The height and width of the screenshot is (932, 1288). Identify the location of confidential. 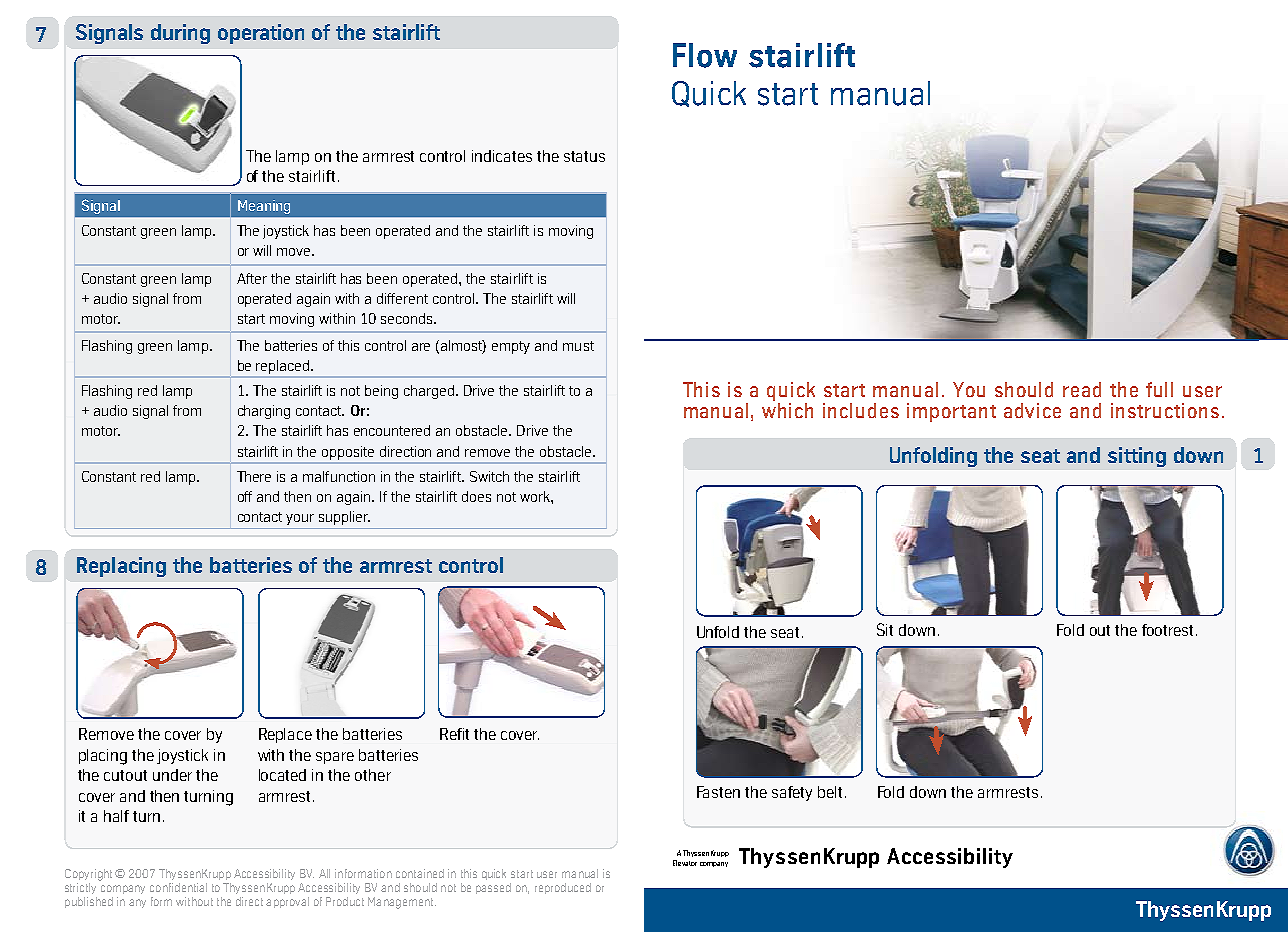
(178, 887).
